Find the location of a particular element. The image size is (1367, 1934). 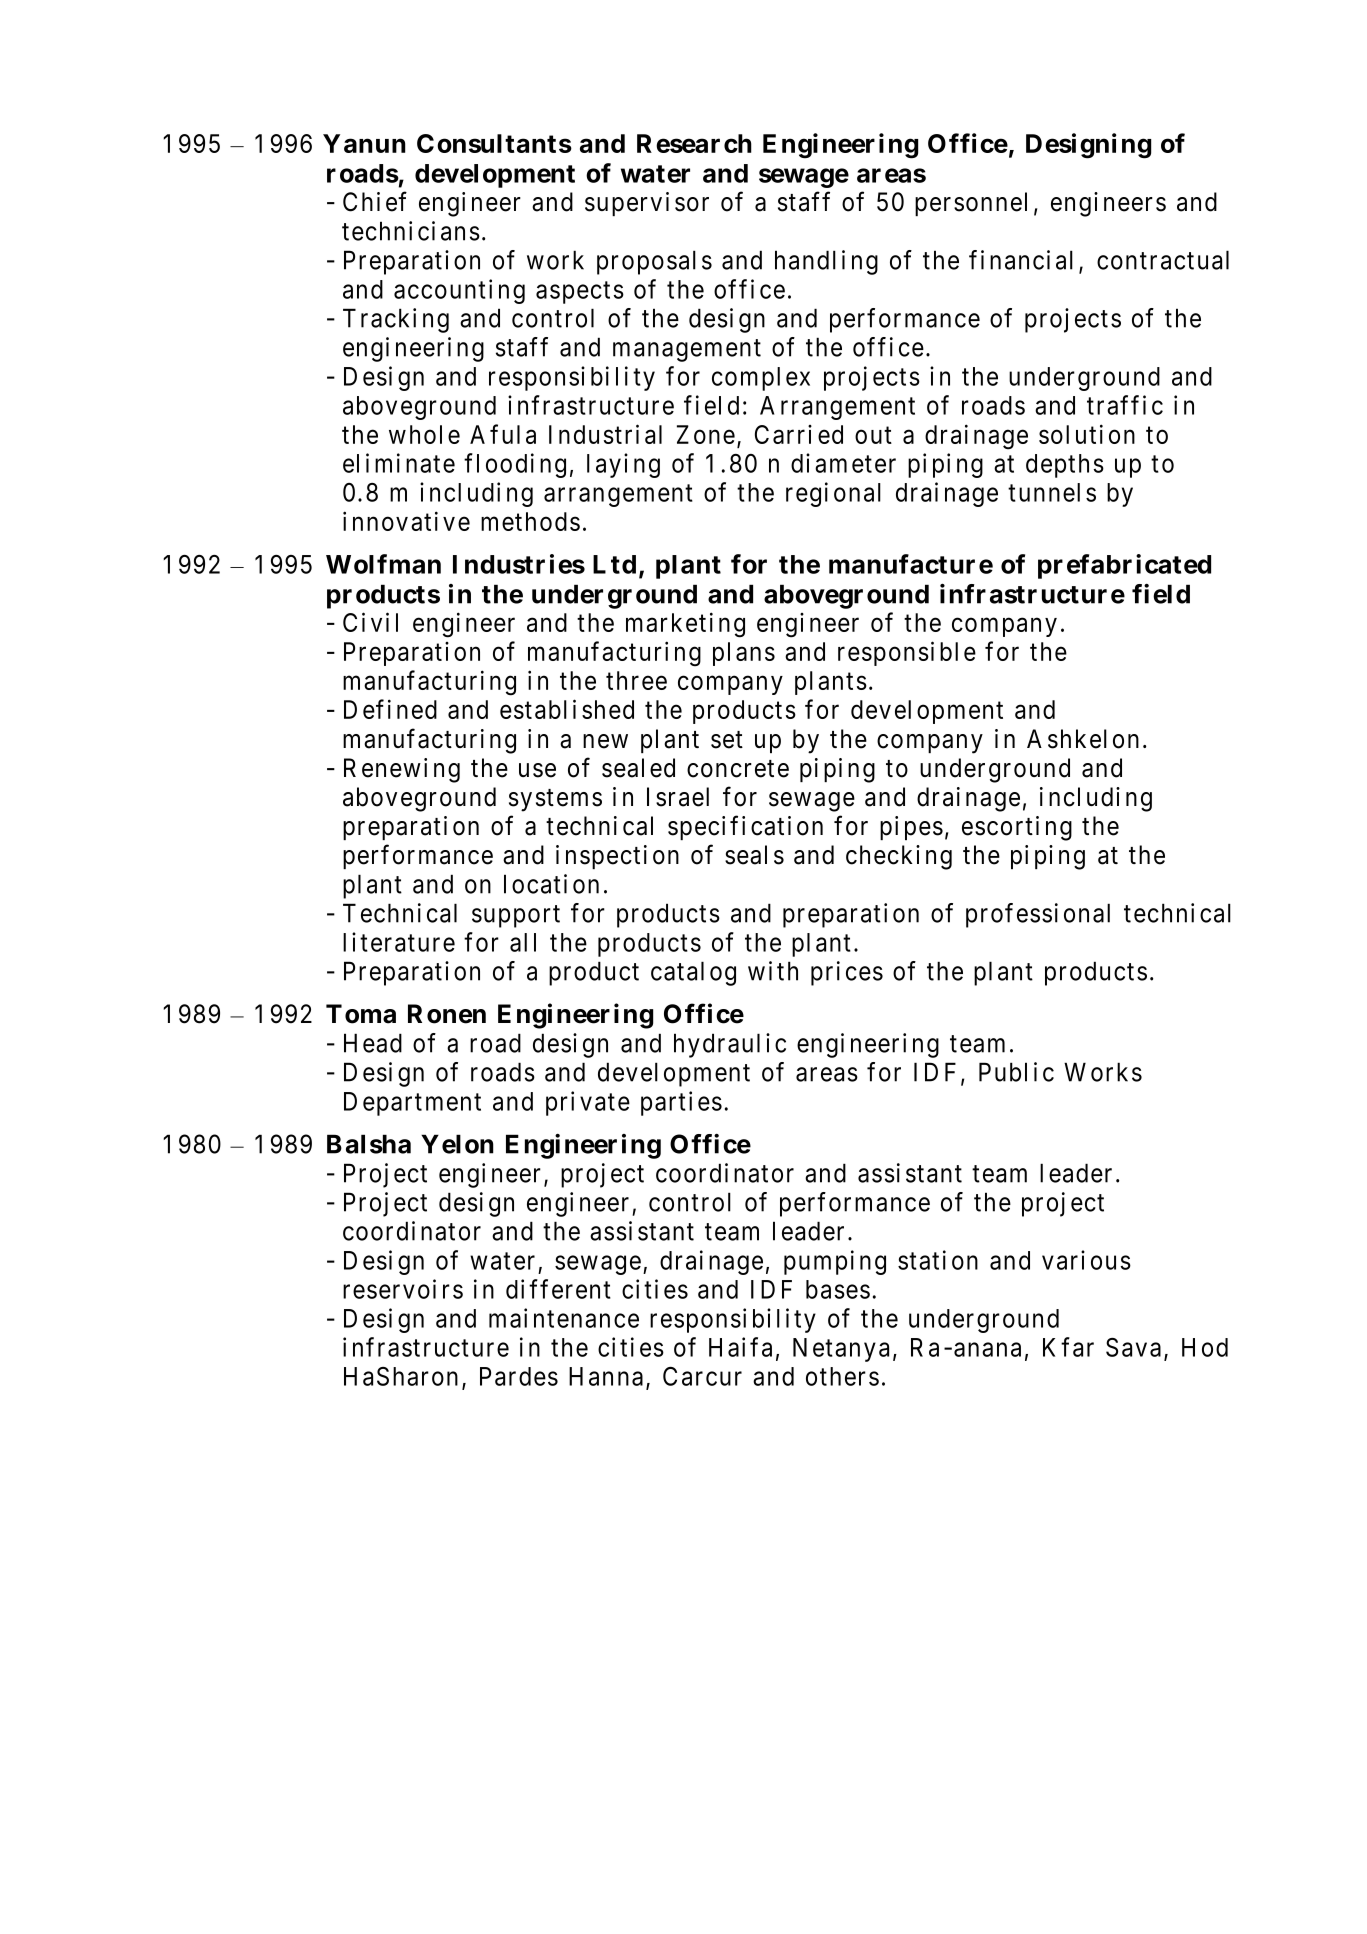

concrete is located at coordinates (738, 769).
